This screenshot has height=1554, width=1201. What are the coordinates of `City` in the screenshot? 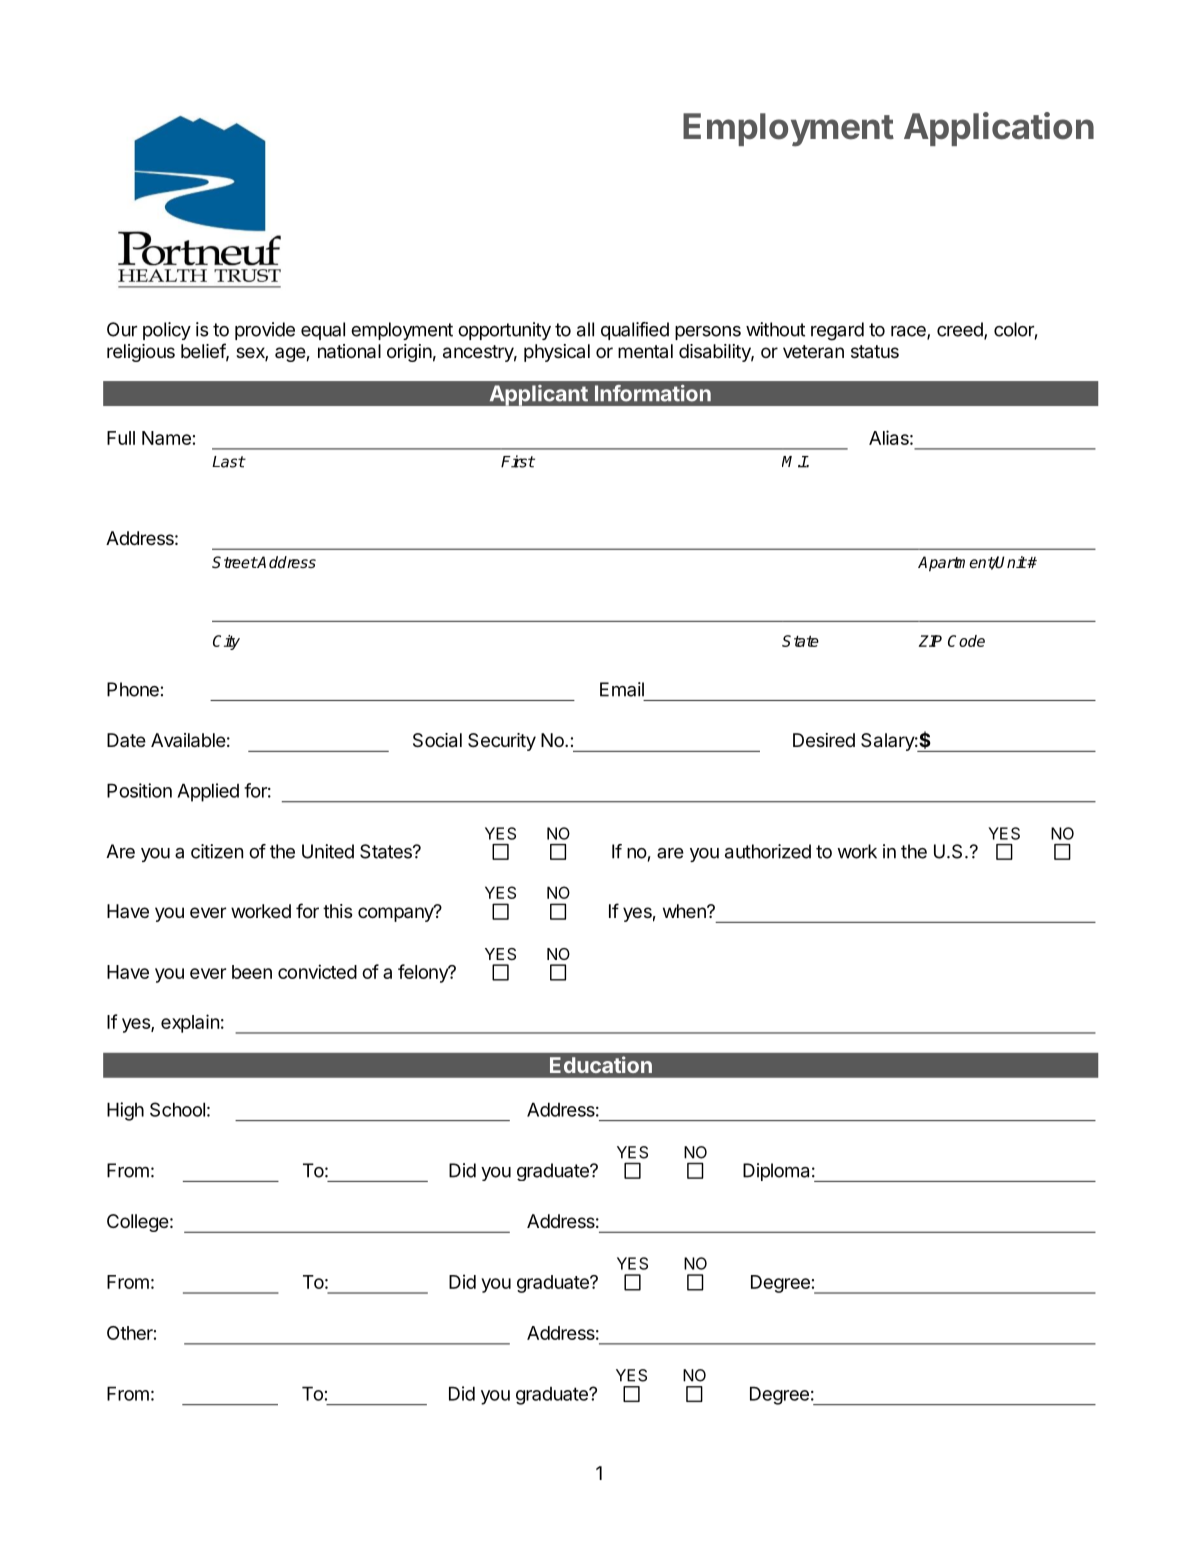 It's located at (226, 642).
